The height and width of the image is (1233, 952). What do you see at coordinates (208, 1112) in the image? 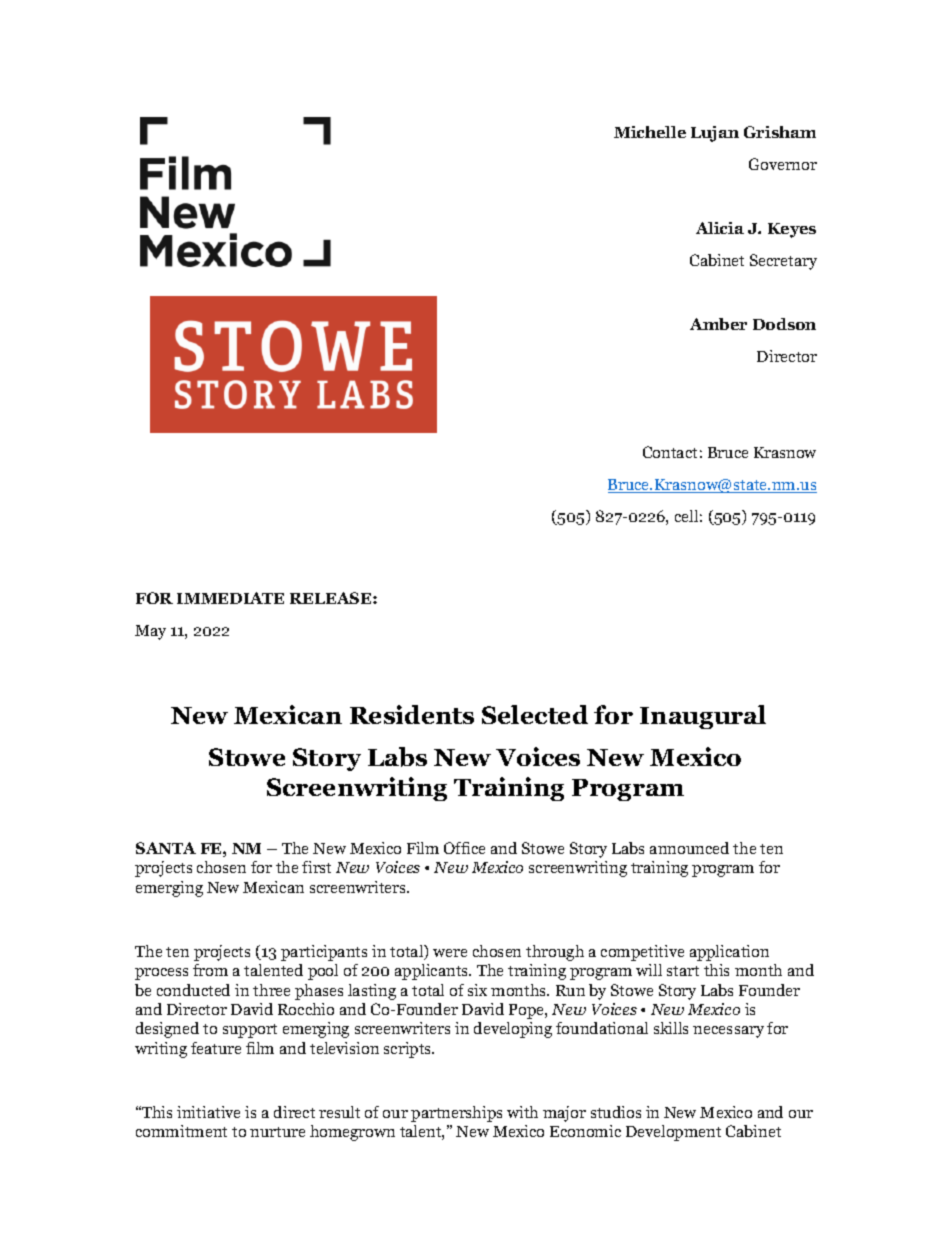
I see `initiative` at bounding box center [208, 1112].
